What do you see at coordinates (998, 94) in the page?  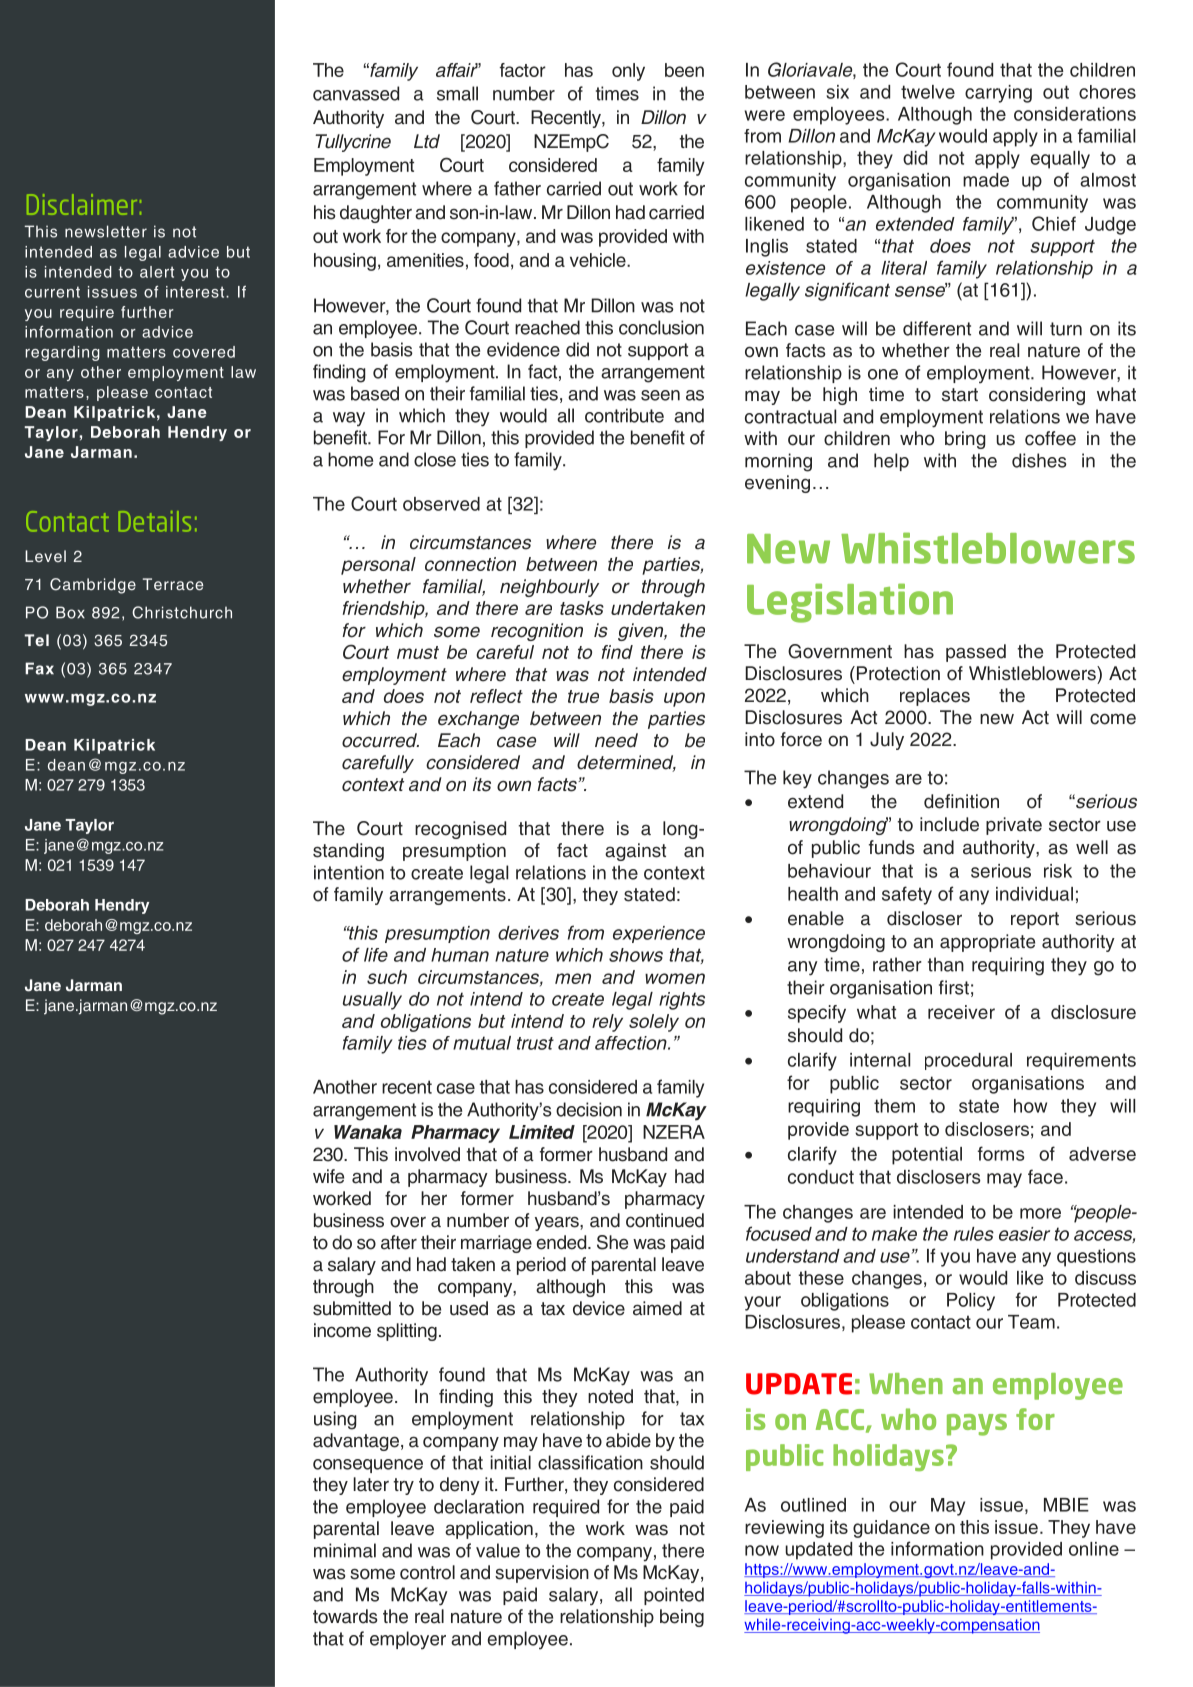 I see `carrying` at bounding box center [998, 94].
